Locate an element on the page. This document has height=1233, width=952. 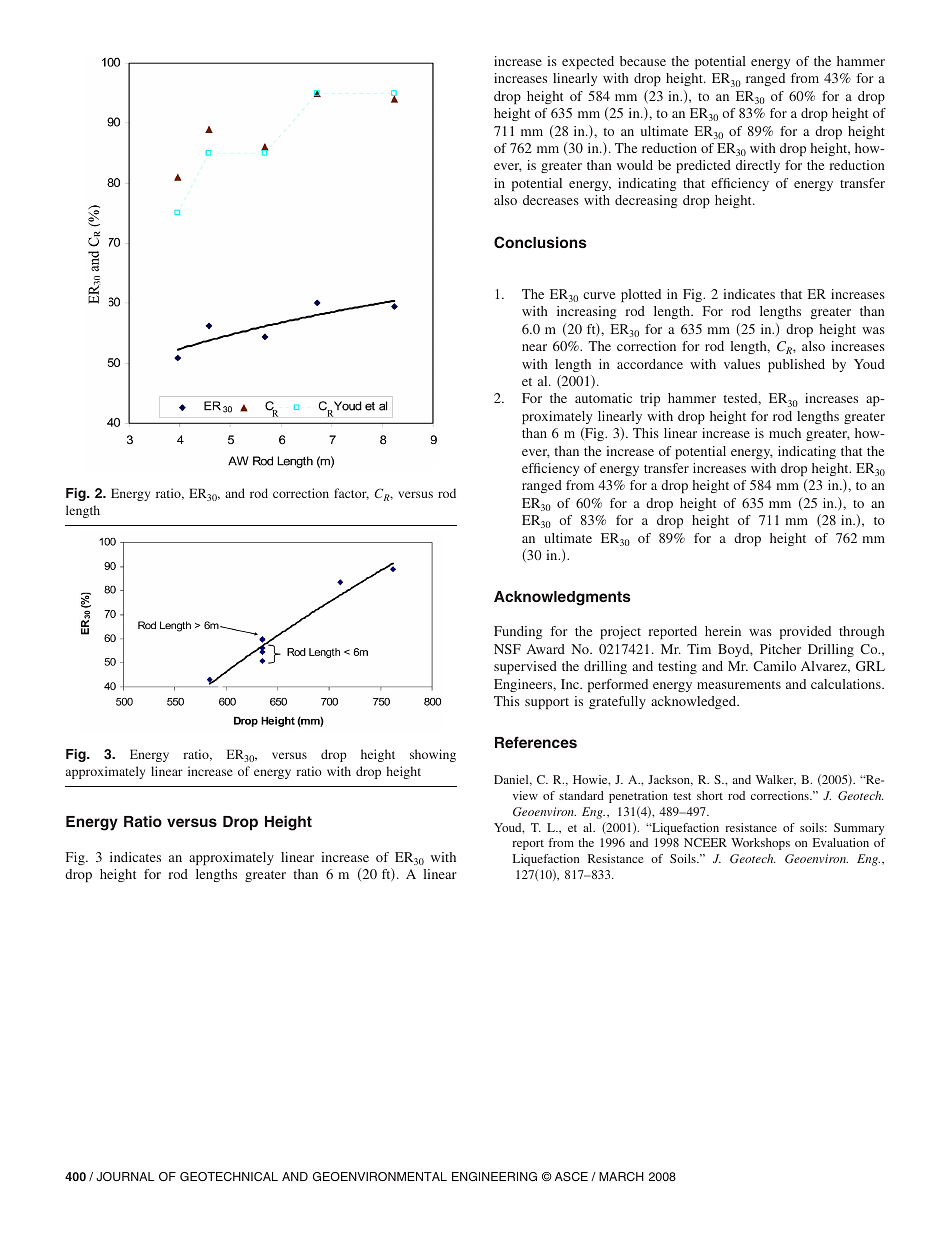
decreases is located at coordinates (551, 200).
